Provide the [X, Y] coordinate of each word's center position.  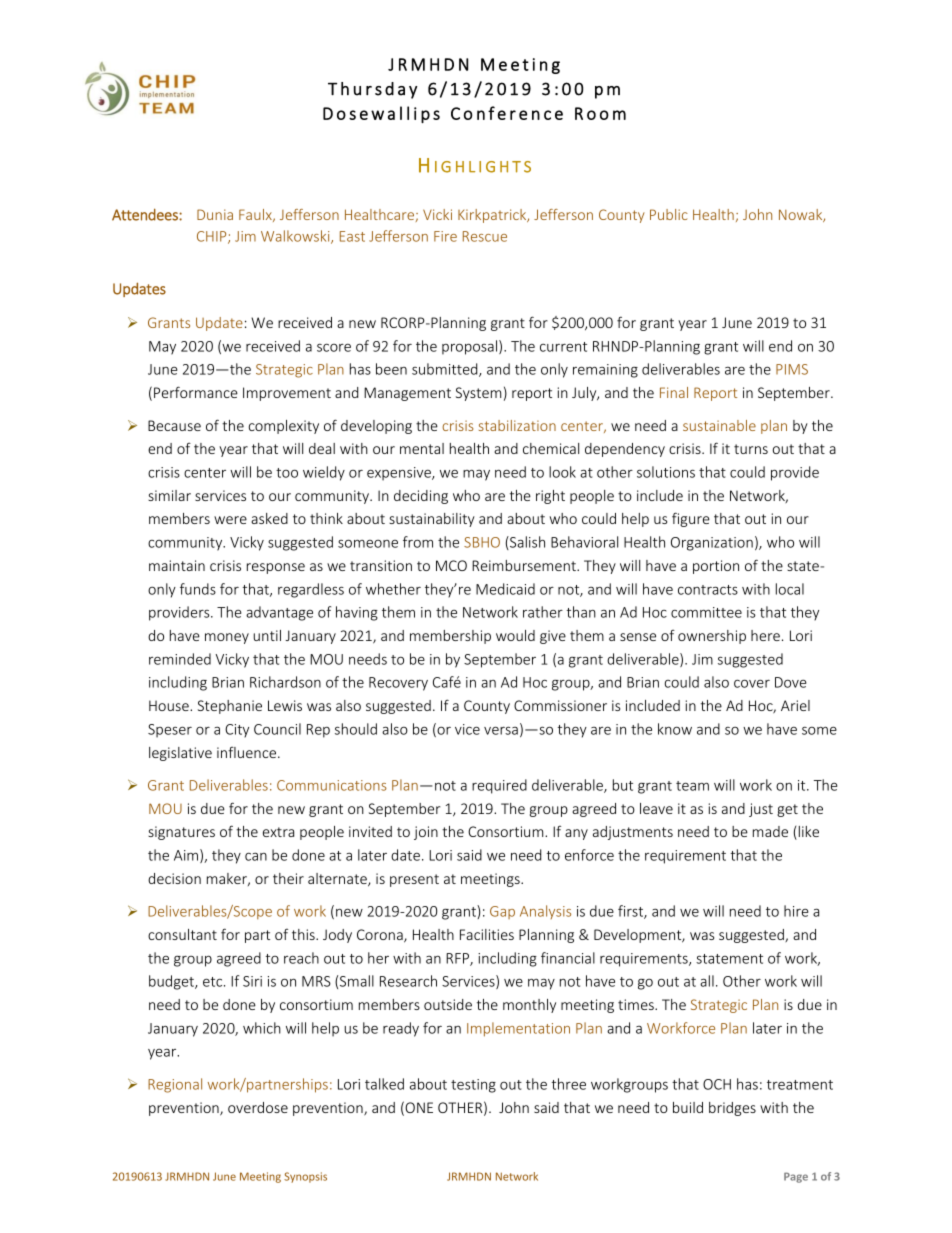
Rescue [485, 236]
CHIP [213, 237]
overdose [258, 1107]
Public [669, 214]
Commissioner [560, 705]
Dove [791, 682]
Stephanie [230, 707]
